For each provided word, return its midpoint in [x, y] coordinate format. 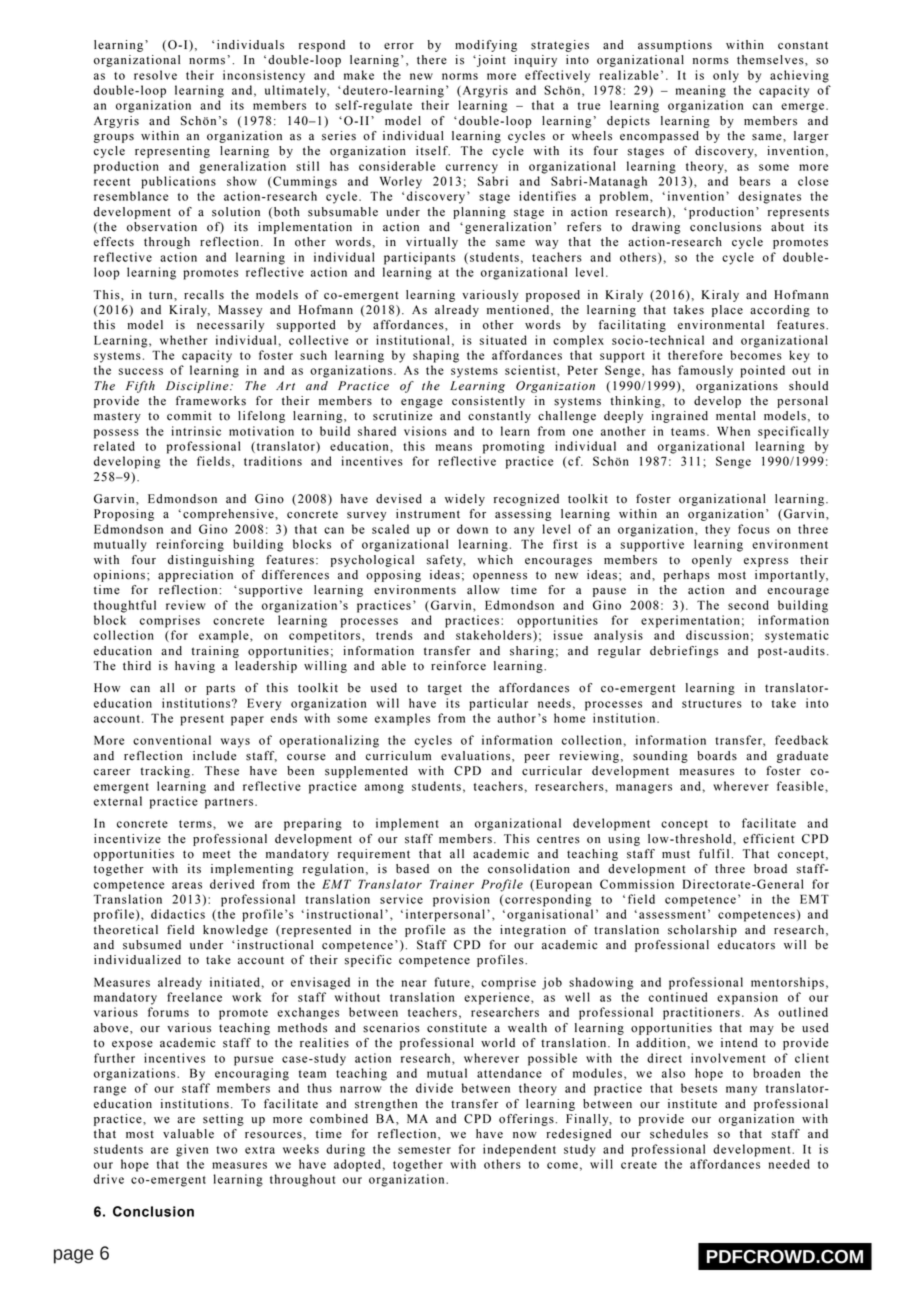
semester [424, 1150]
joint [490, 61]
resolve [155, 75]
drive [109, 1179]
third [137, 666]
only [726, 76]
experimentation [690, 621]
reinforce [458, 666]
